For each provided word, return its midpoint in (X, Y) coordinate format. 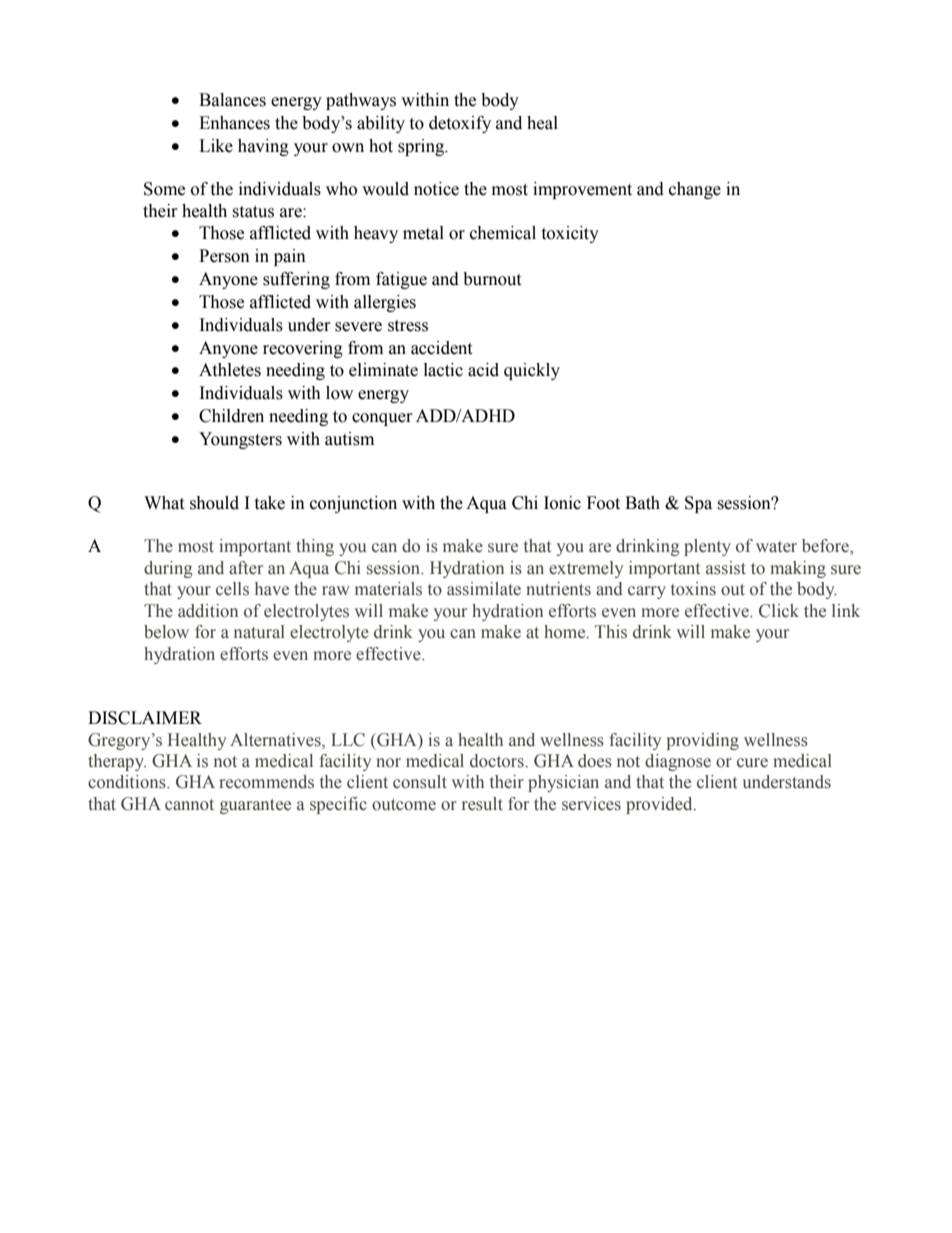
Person (224, 256)
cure (752, 763)
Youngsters (240, 440)
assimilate (484, 589)
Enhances (234, 123)
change (695, 190)
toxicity (570, 234)
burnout (492, 279)
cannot (189, 805)
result (482, 804)
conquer (382, 419)
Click (779, 611)
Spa (698, 504)
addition (208, 611)
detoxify (460, 124)
